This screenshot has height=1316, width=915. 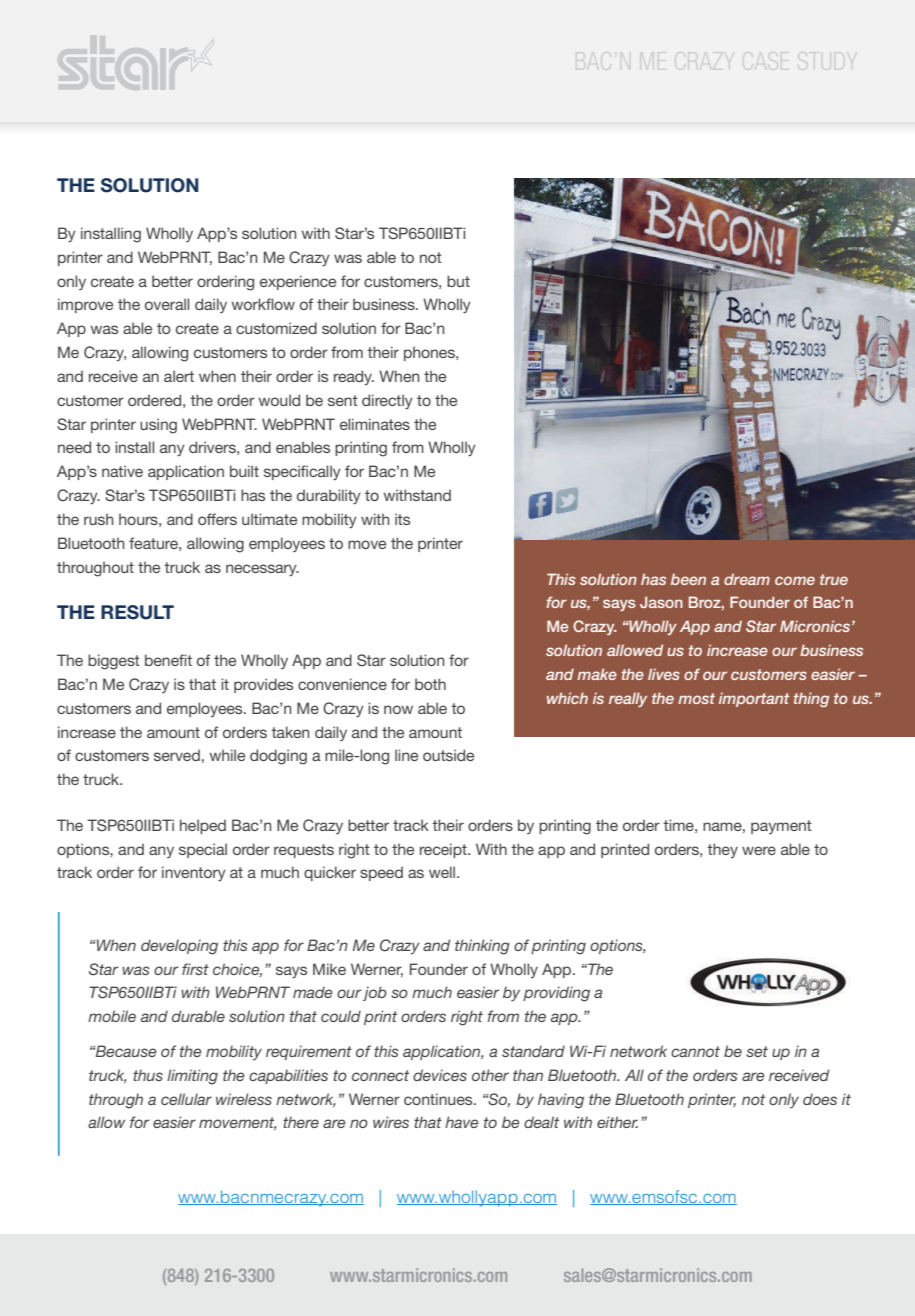 I want to click on were, so click(x=759, y=850).
